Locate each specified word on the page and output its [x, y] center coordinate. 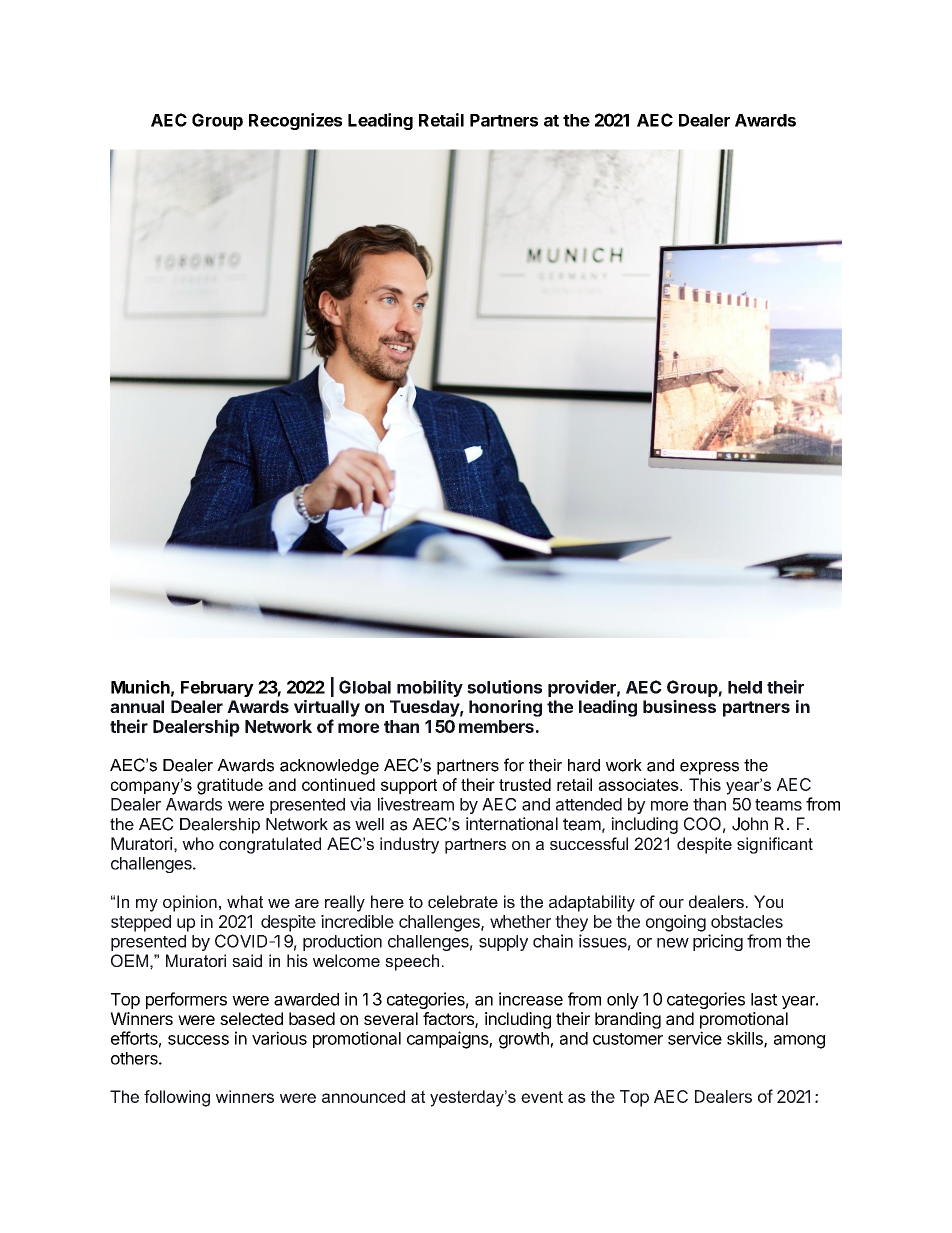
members [496, 726]
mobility [430, 688]
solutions [504, 687]
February [217, 689]
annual [137, 706]
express [709, 768]
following [177, 1098]
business [679, 706]
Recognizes [295, 121]
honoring [505, 708]
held [745, 687]
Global [365, 687]
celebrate [463, 901]
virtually [327, 708]
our [671, 903]
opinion [190, 903]
